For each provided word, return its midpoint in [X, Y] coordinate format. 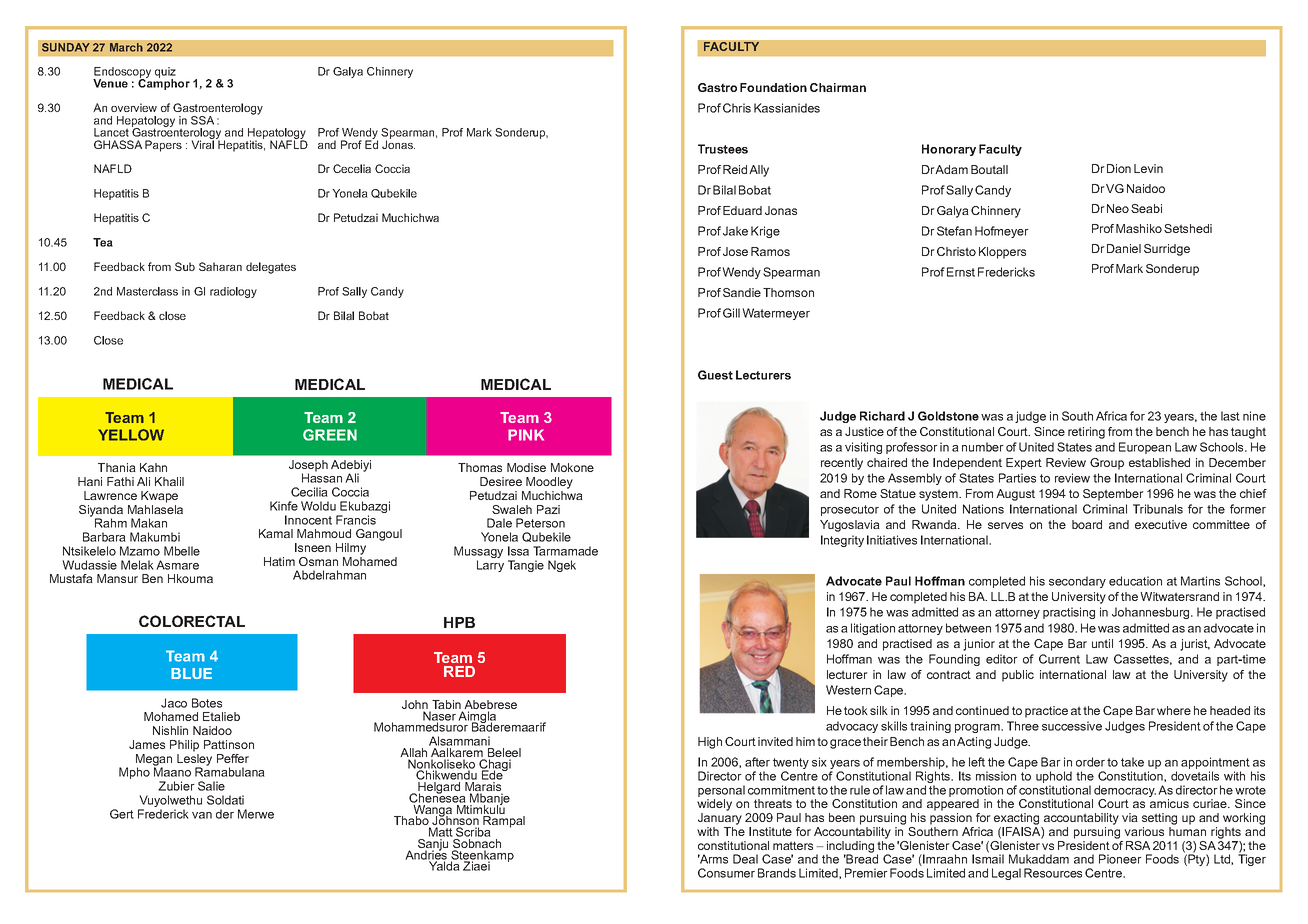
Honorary [949, 150]
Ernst [961, 272]
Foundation [773, 87]
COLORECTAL [192, 621]
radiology [233, 292]
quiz [165, 73]
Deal [745, 859]
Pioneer [1120, 859]
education [1135, 581]
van [202, 815]
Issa [518, 551]
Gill [731, 313]
